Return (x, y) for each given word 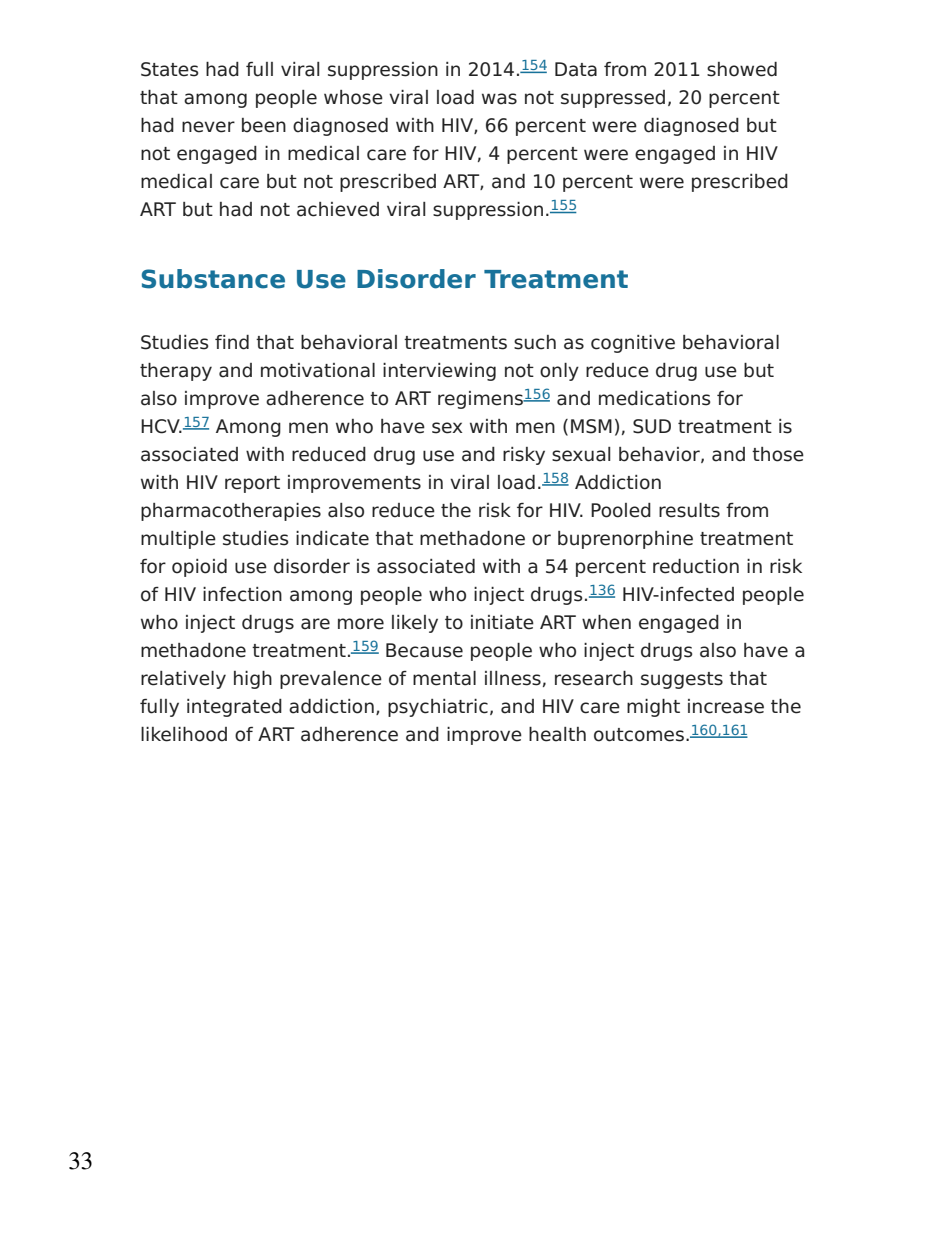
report (252, 484)
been (264, 125)
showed (742, 69)
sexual (581, 454)
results (689, 510)
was (499, 99)
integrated (234, 708)
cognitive (633, 344)
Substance (213, 279)
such (535, 342)
